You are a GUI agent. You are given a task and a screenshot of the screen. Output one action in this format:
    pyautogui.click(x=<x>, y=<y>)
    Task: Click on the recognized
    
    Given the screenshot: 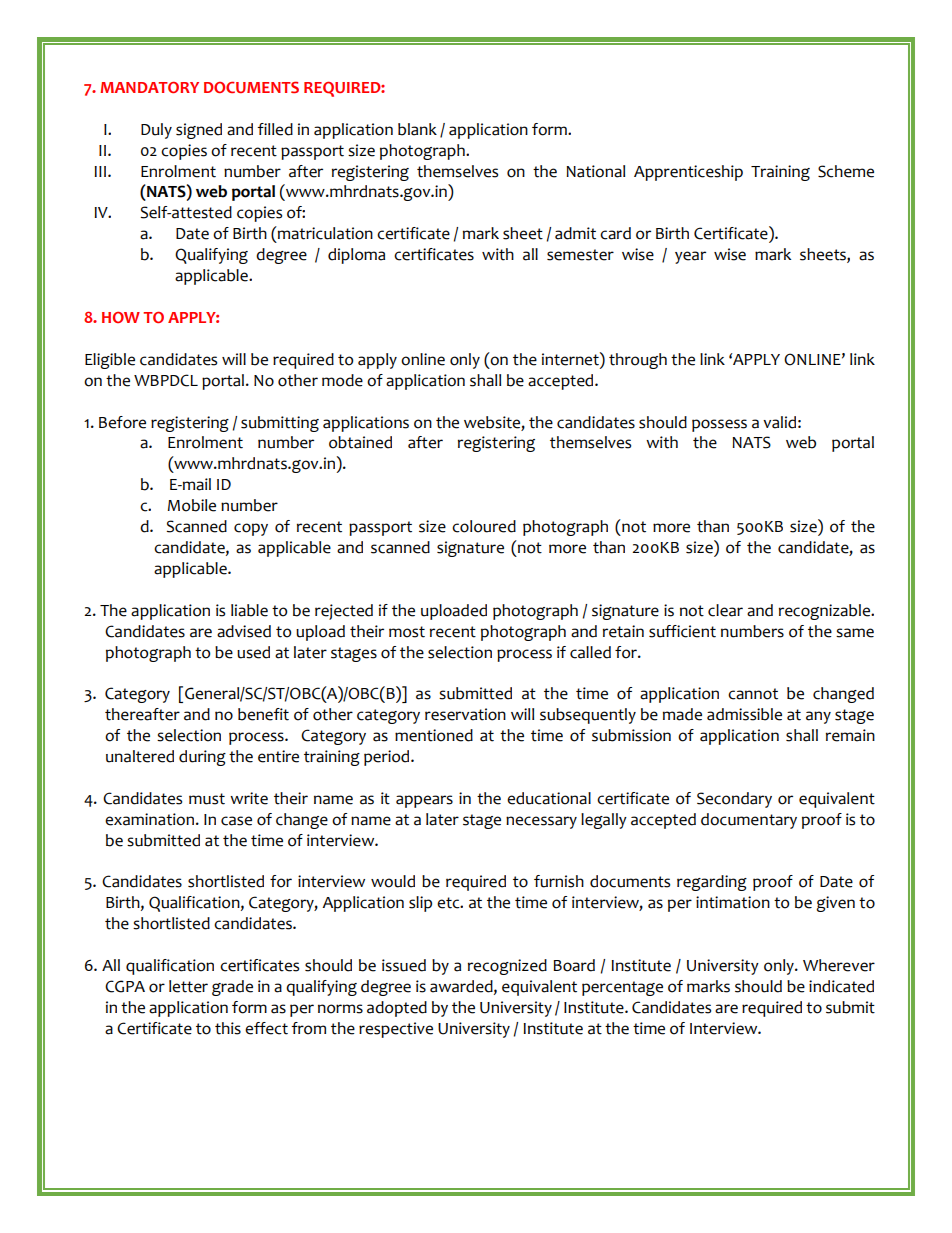 What is the action you would take?
    pyautogui.click(x=507, y=967)
